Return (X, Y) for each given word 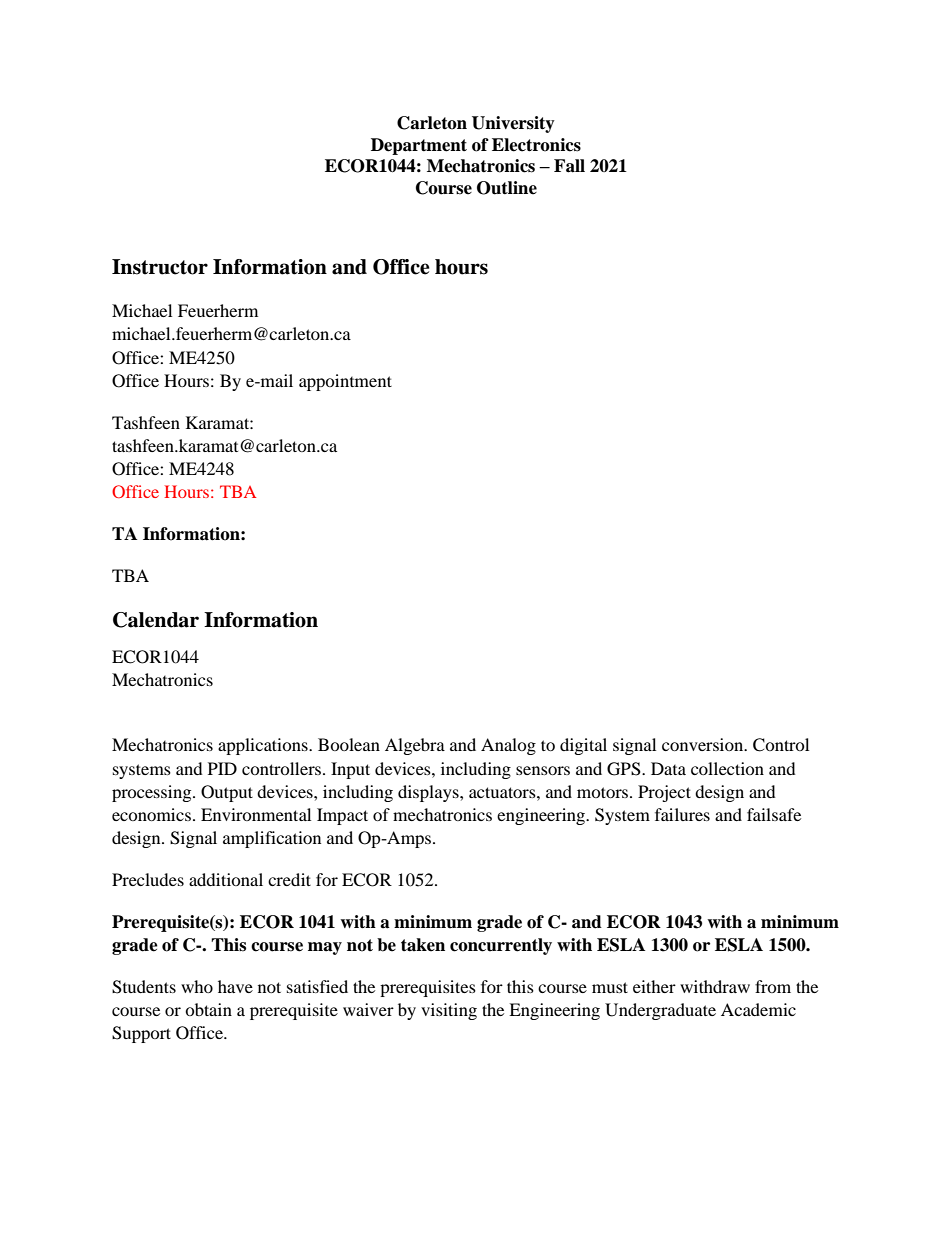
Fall (569, 166)
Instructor (160, 267)
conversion (704, 744)
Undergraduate (660, 1011)
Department (419, 146)
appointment (345, 382)
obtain (208, 1009)
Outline (507, 188)
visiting (449, 1011)
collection (727, 768)
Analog (508, 746)
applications (264, 746)
